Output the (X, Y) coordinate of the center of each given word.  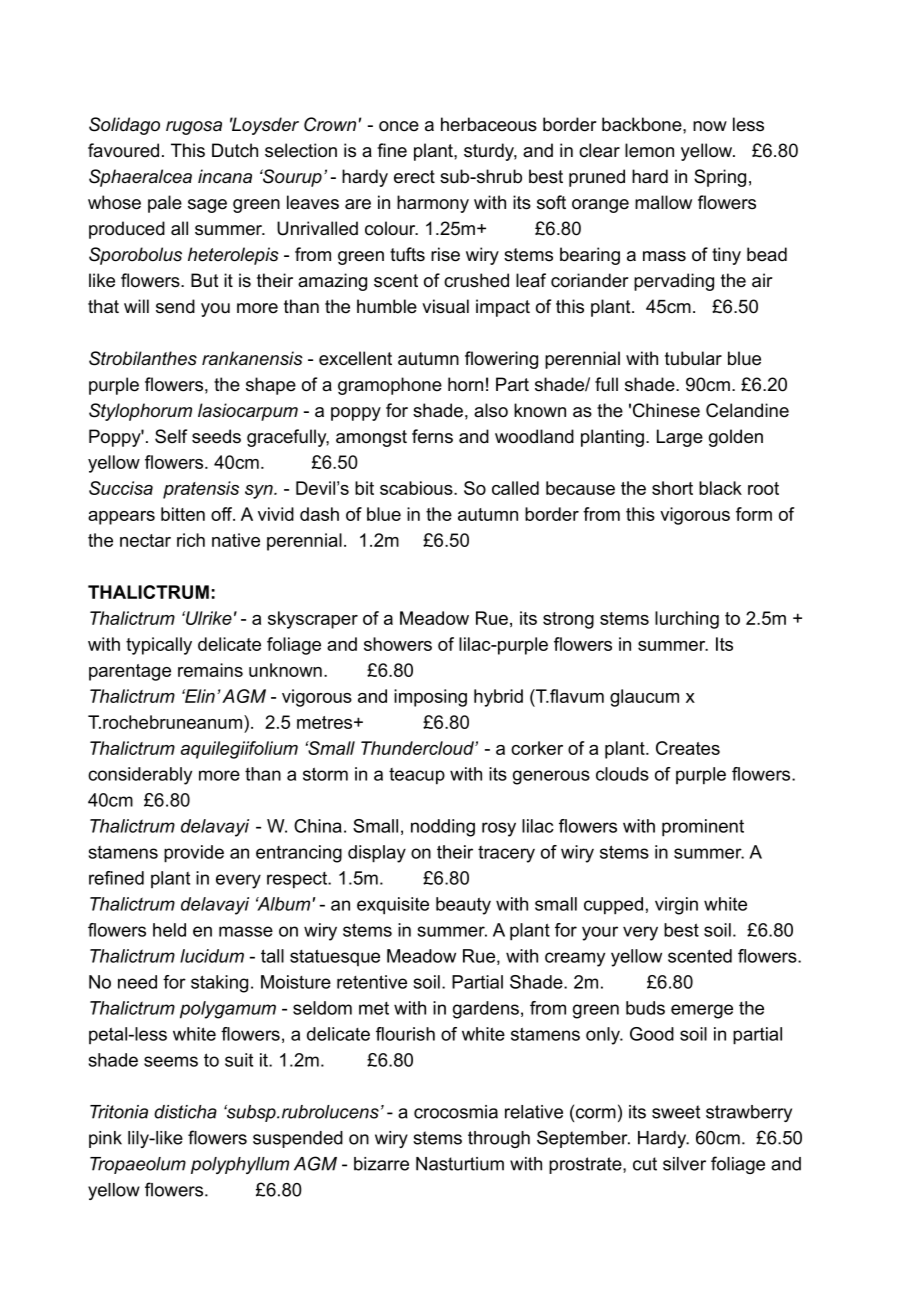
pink (105, 1139)
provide (194, 854)
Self (171, 436)
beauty (463, 906)
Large (680, 438)
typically (159, 646)
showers (398, 644)
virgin (676, 906)
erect (414, 177)
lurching (687, 620)
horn (465, 384)
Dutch (235, 150)
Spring (720, 178)
